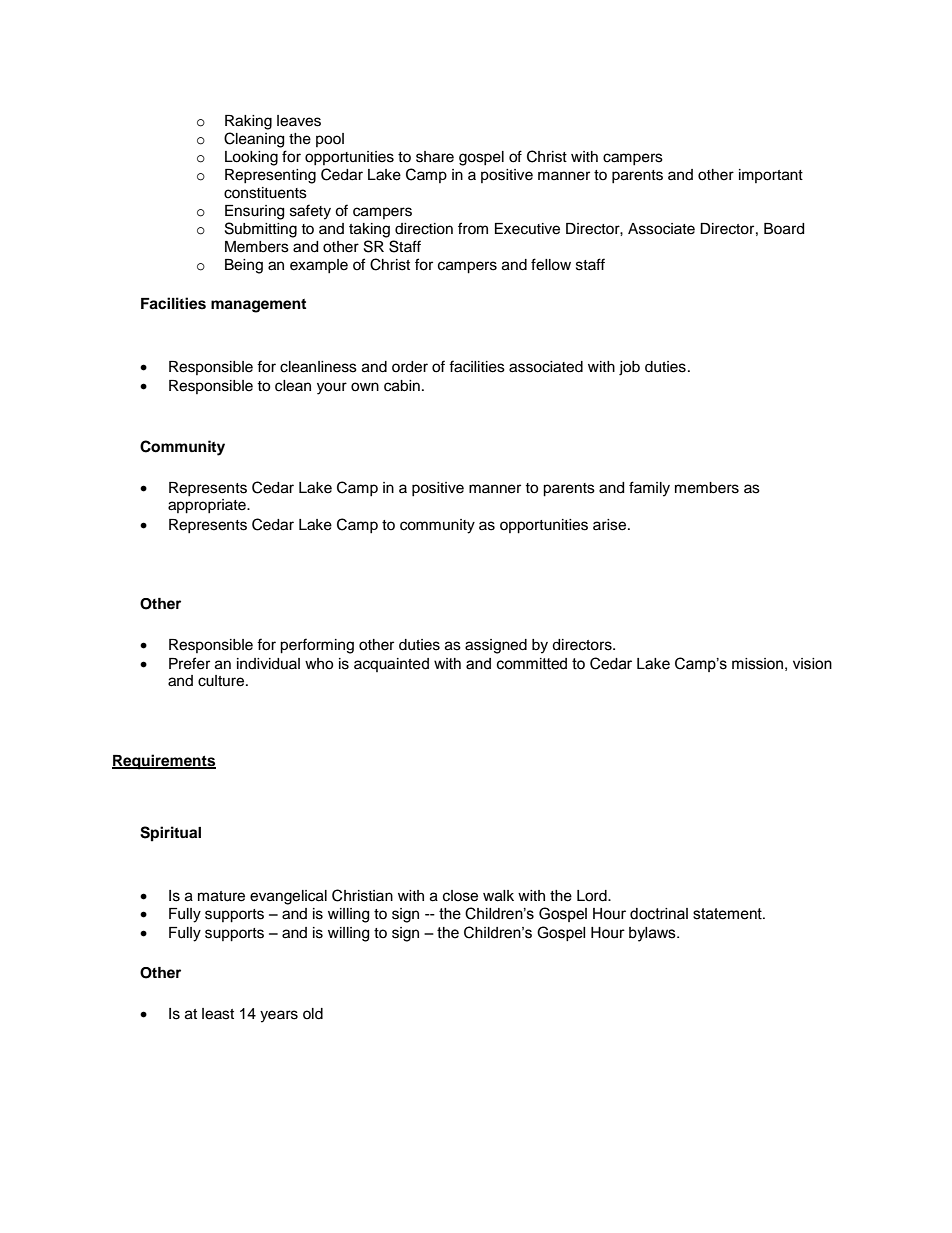  What do you see at coordinates (435, 157) in the document?
I see `share` at bounding box center [435, 157].
